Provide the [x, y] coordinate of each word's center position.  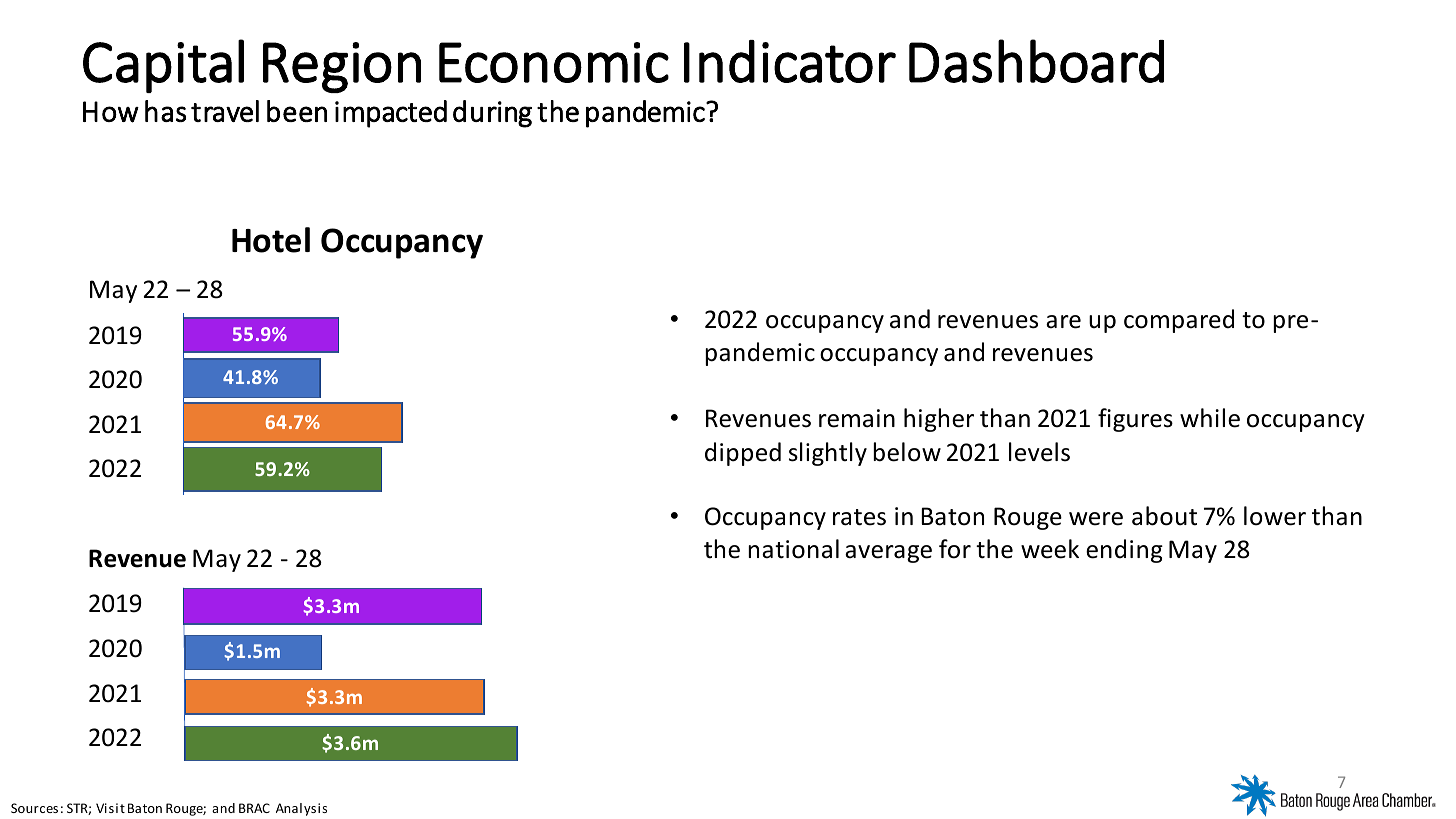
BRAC [254, 808]
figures [1135, 420]
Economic [554, 62]
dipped [743, 454]
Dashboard [1036, 61]
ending [1124, 551]
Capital [163, 66]
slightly [828, 454]
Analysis [301, 809]
